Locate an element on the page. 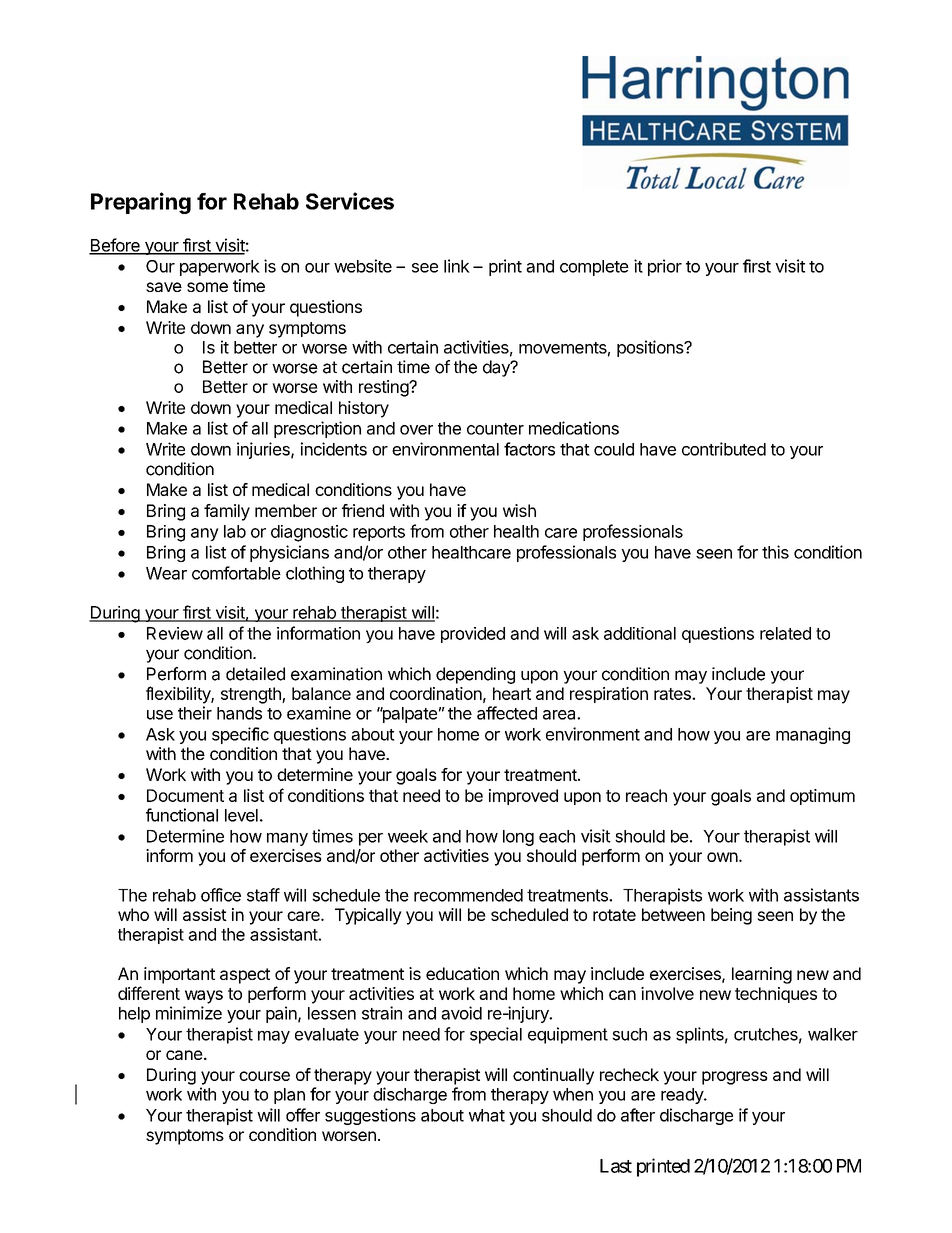  prior is located at coordinates (665, 267).
